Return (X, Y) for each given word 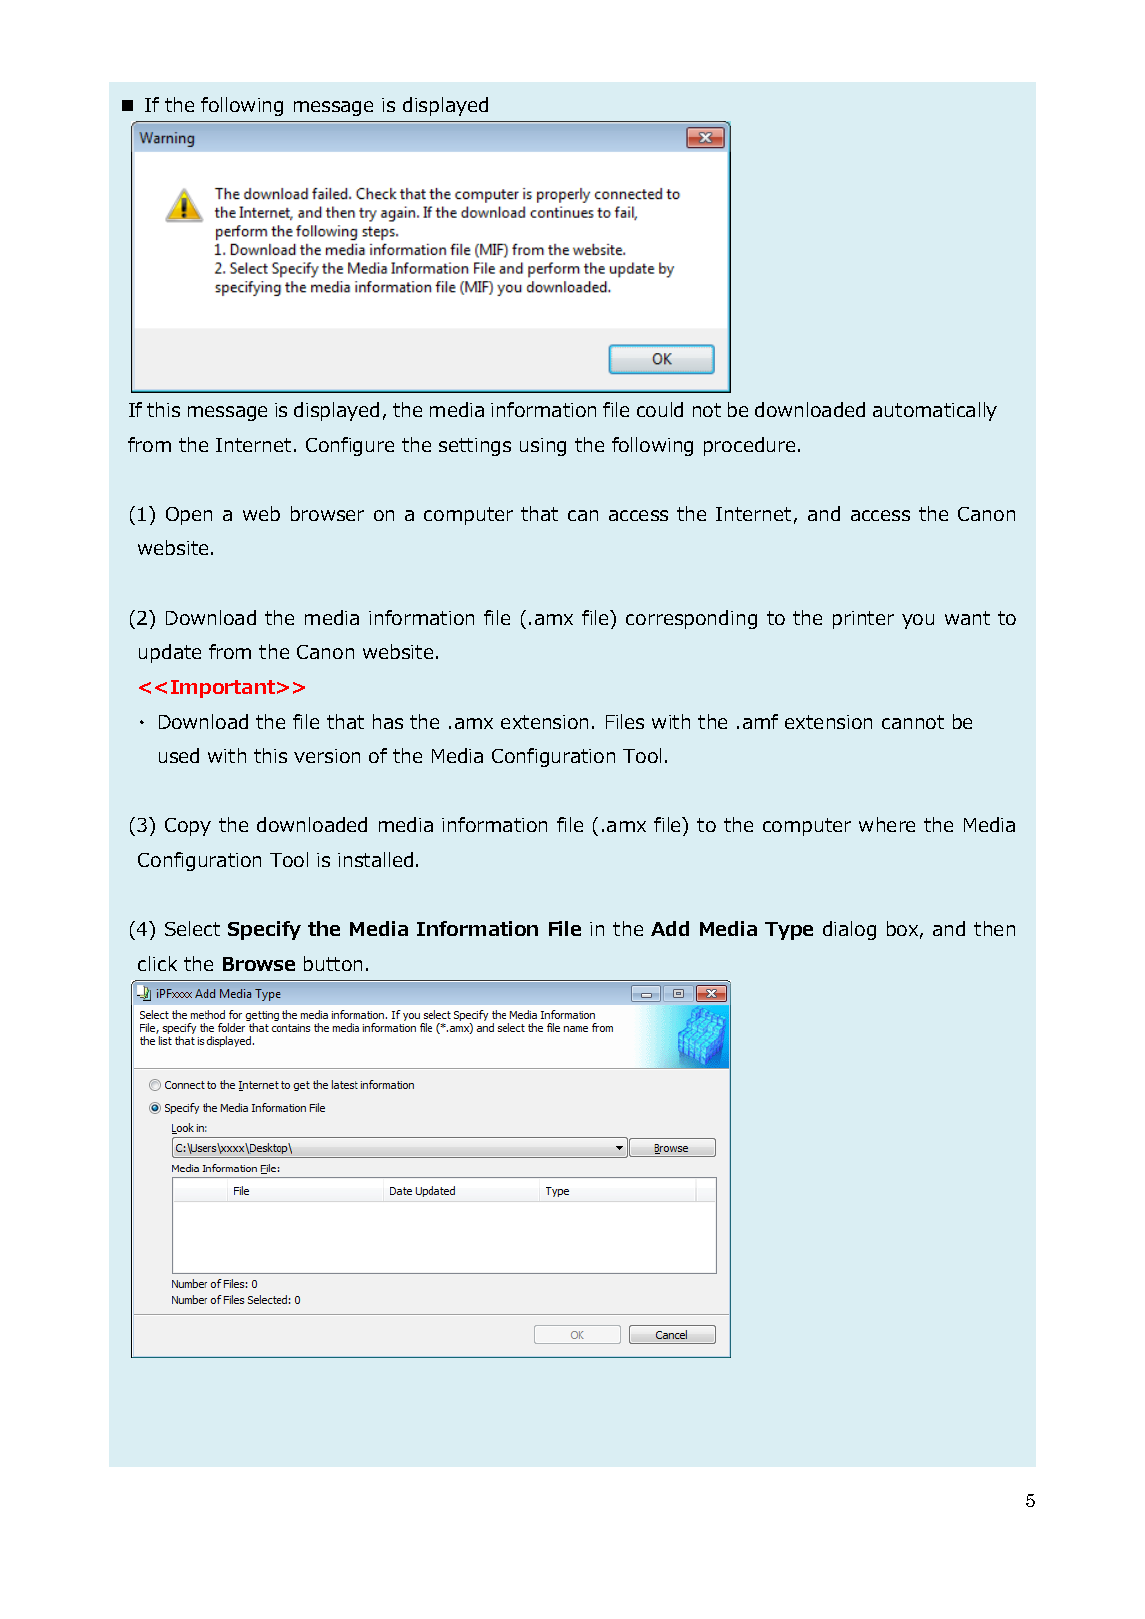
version (327, 756)
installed (375, 859)
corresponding (691, 619)
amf (760, 721)
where (887, 824)
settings (475, 447)
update (170, 653)
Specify (264, 930)
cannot (913, 722)
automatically (935, 411)
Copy (188, 827)
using (543, 447)
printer (863, 620)
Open (189, 516)
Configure (350, 446)
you (918, 621)
